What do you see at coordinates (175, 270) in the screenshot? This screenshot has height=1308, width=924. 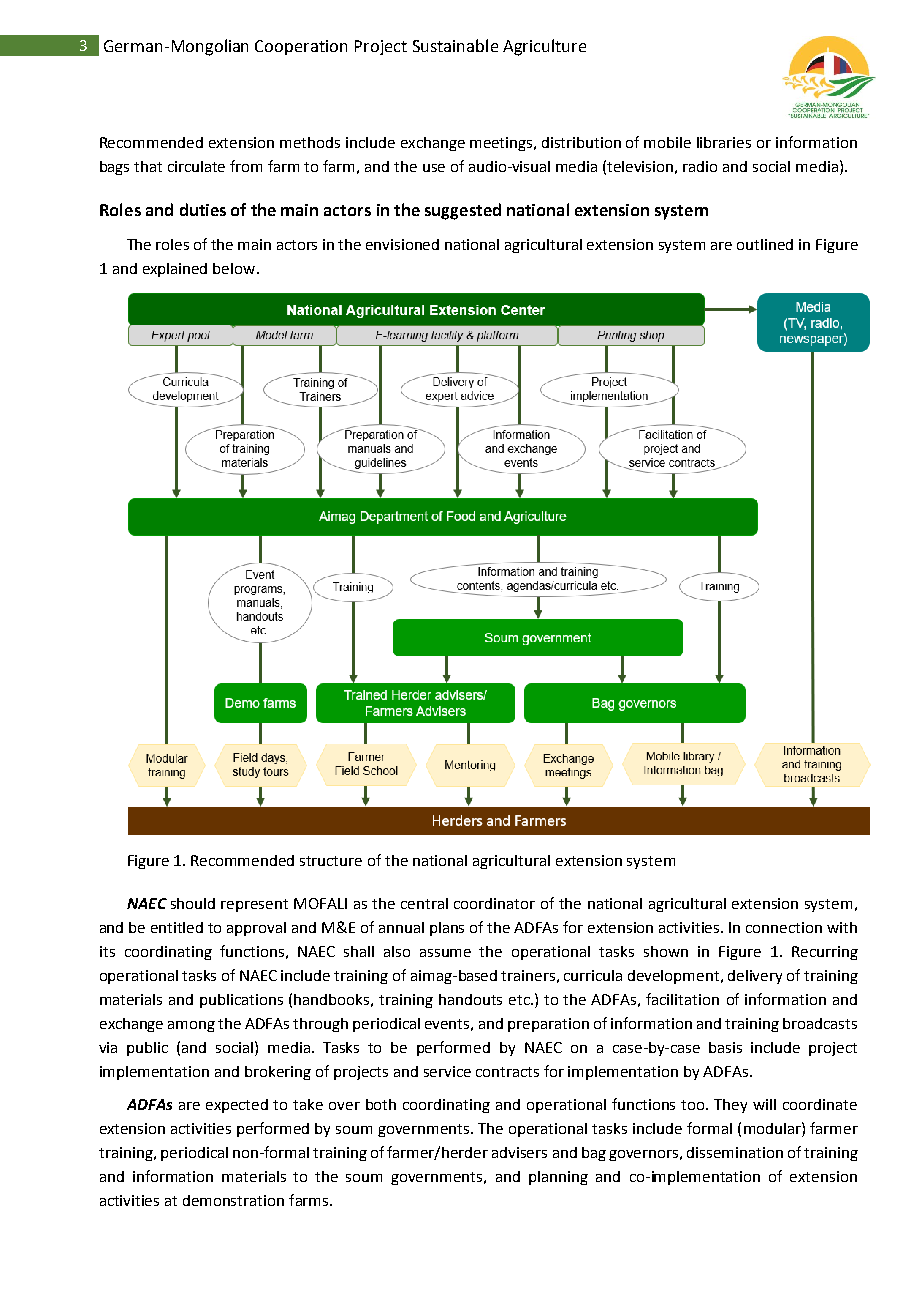 I see `explained` at bounding box center [175, 270].
